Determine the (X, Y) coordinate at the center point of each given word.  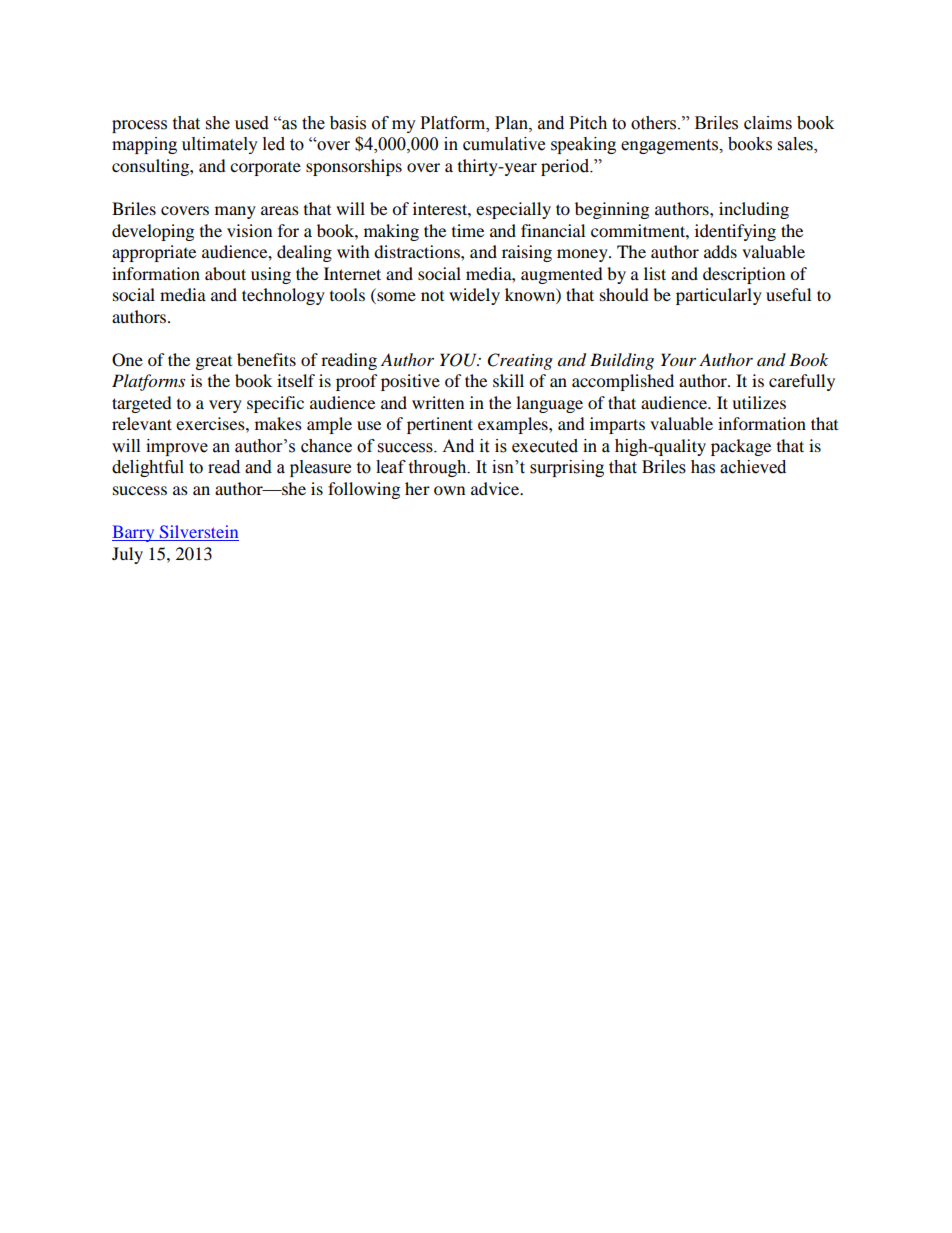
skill (508, 380)
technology (283, 296)
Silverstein (198, 533)
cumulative (504, 144)
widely (474, 296)
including (754, 210)
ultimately (220, 145)
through (438, 468)
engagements (671, 146)
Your (678, 359)
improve (177, 447)
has (703, 467)
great (214, 363)
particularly (719, 296)
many (235, 212)
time (468, 230)
